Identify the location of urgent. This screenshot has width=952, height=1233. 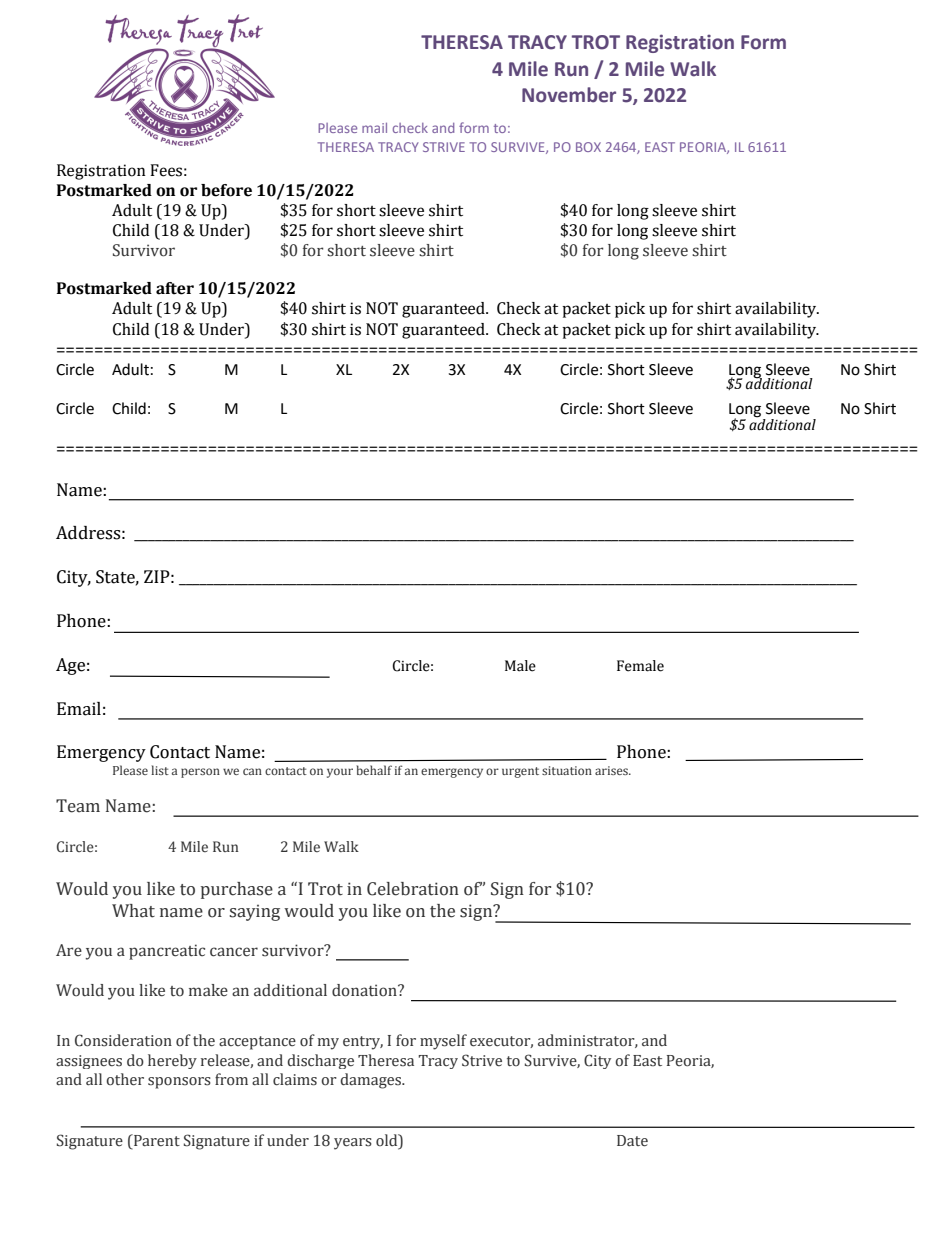
(520, 772).
